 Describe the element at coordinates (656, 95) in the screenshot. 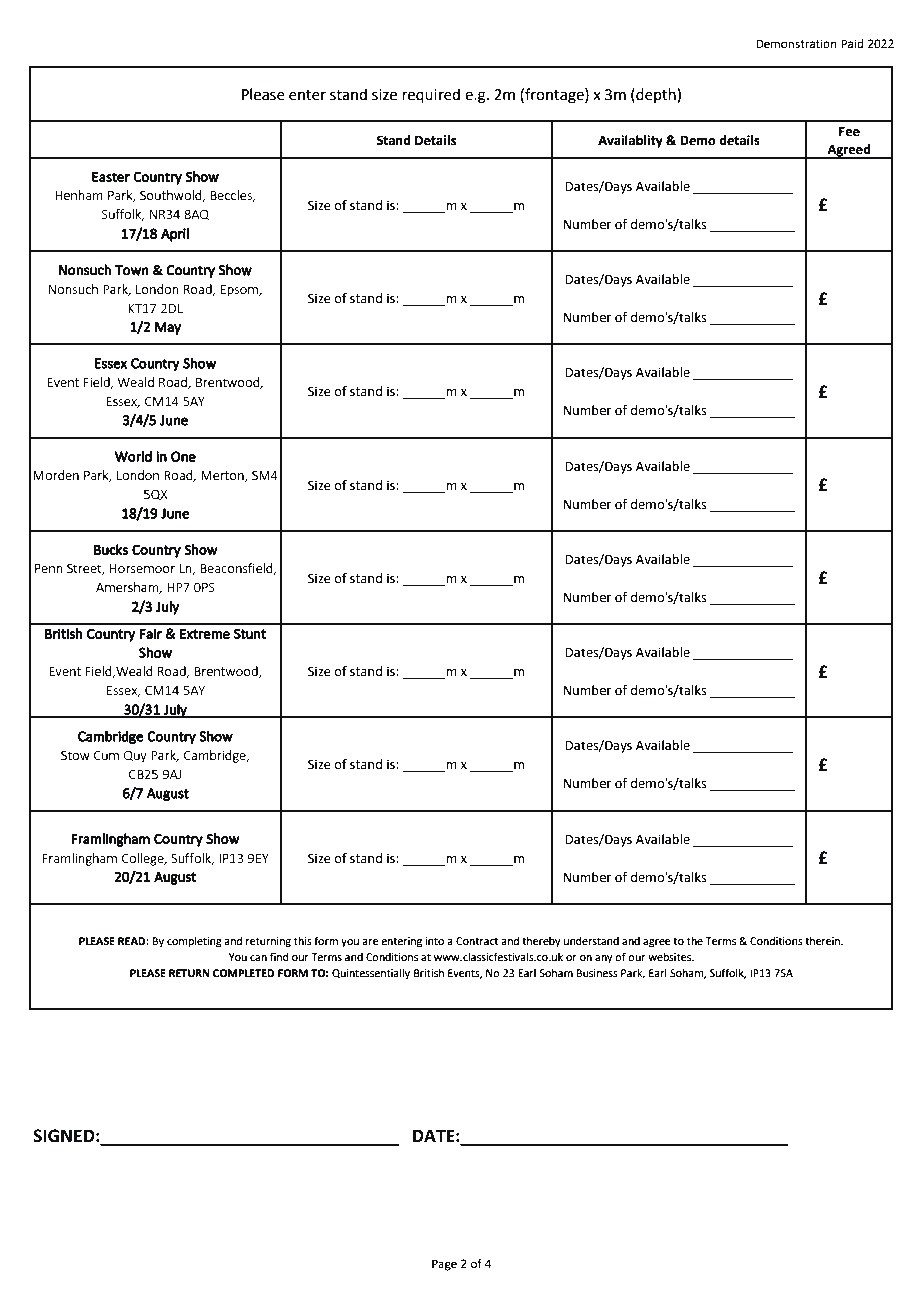

I see `depth` at that location.
